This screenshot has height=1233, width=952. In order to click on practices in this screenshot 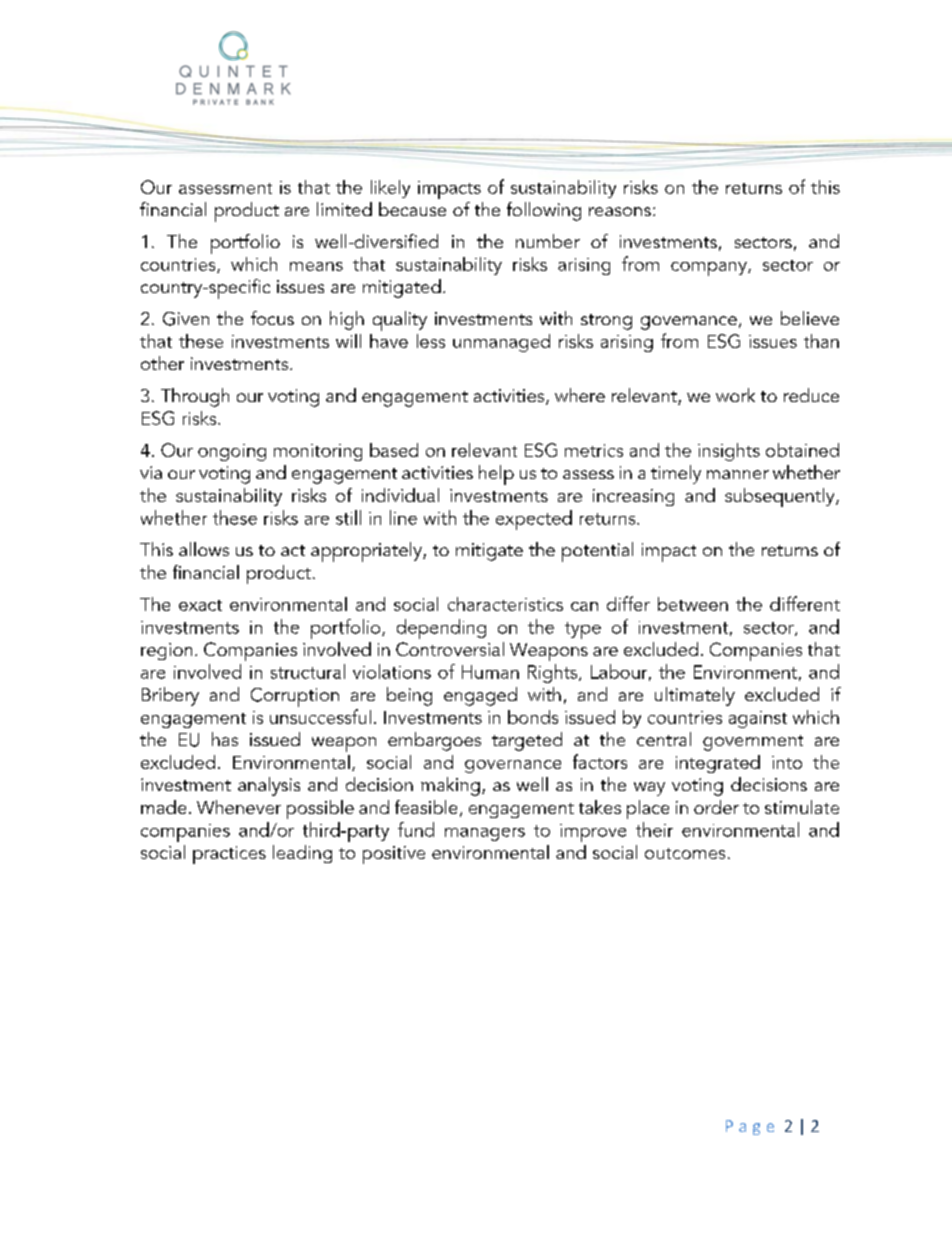, I will do `click(229, 855)`.
